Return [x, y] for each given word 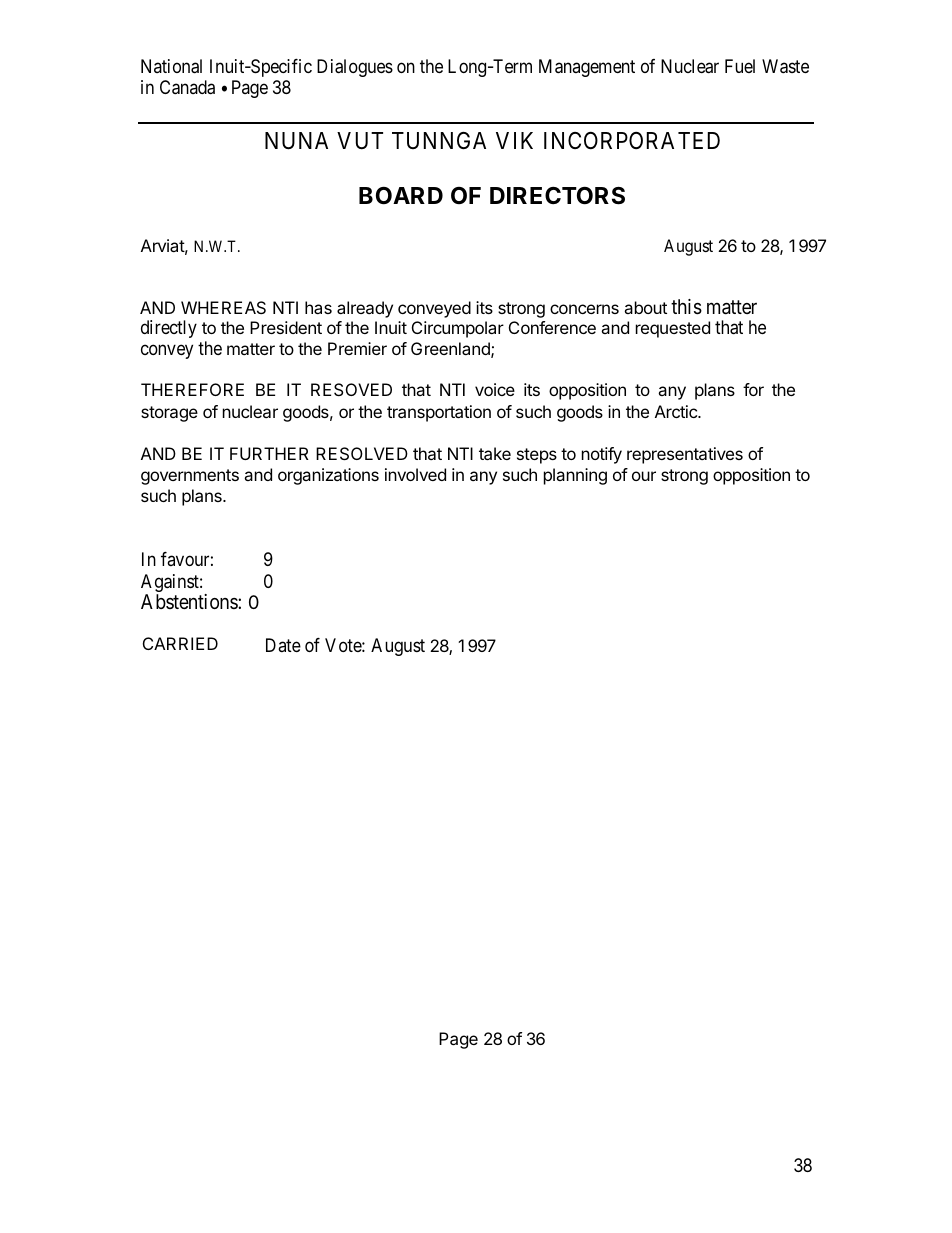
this [686, 307]
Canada [187, 87]
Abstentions [190, 601]
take [495, 453]
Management [587, 68]
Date [283, 645]
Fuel [740, 66]
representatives [685, 455]
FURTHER [269, 453]
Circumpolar [458, 329]
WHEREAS [223, 307]
